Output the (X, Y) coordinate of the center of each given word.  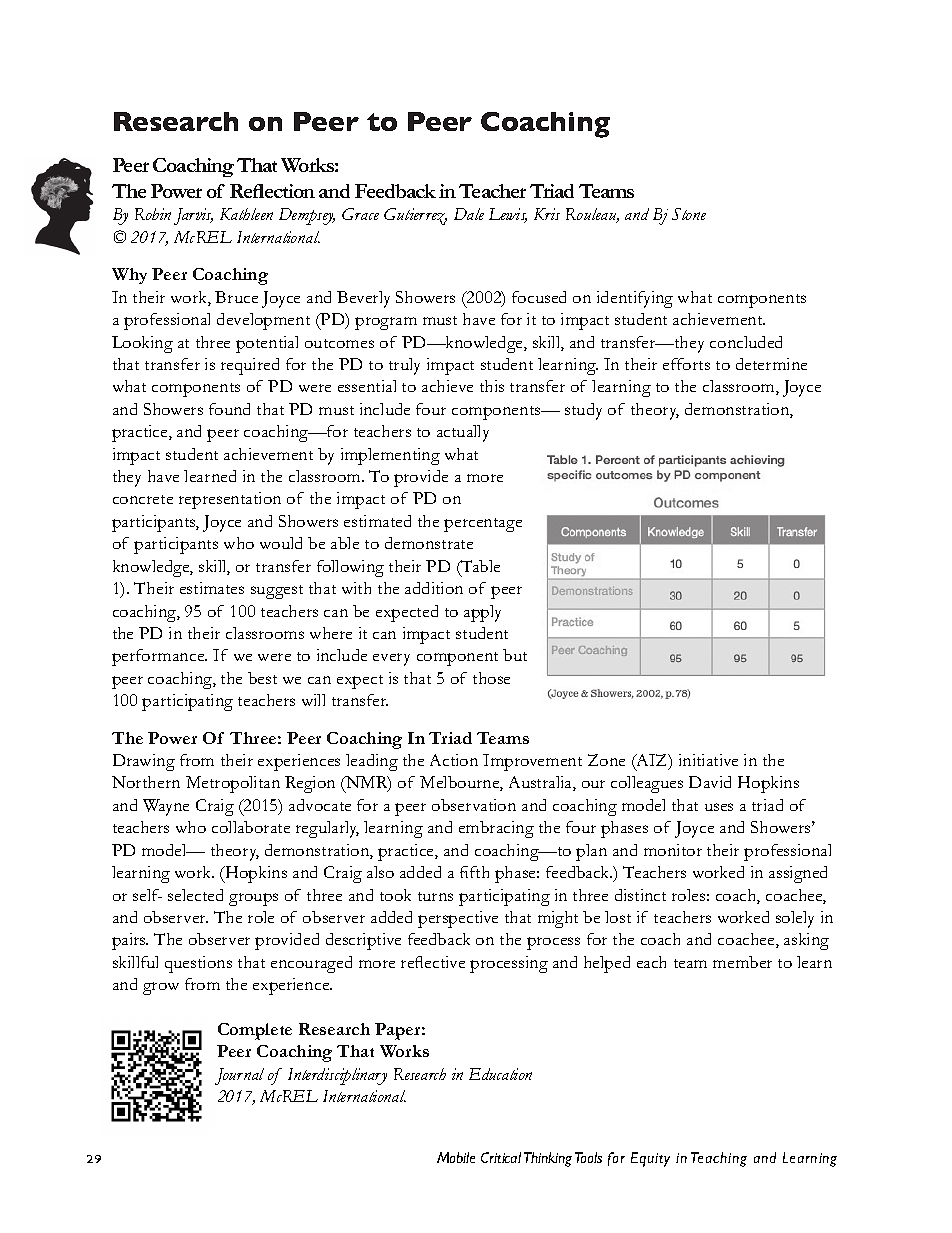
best (262, 678)
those (491, 678)
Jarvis (193, 216)
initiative (708, 760)
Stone (689, 214)
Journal (239, 1076)
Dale (469, 214)
